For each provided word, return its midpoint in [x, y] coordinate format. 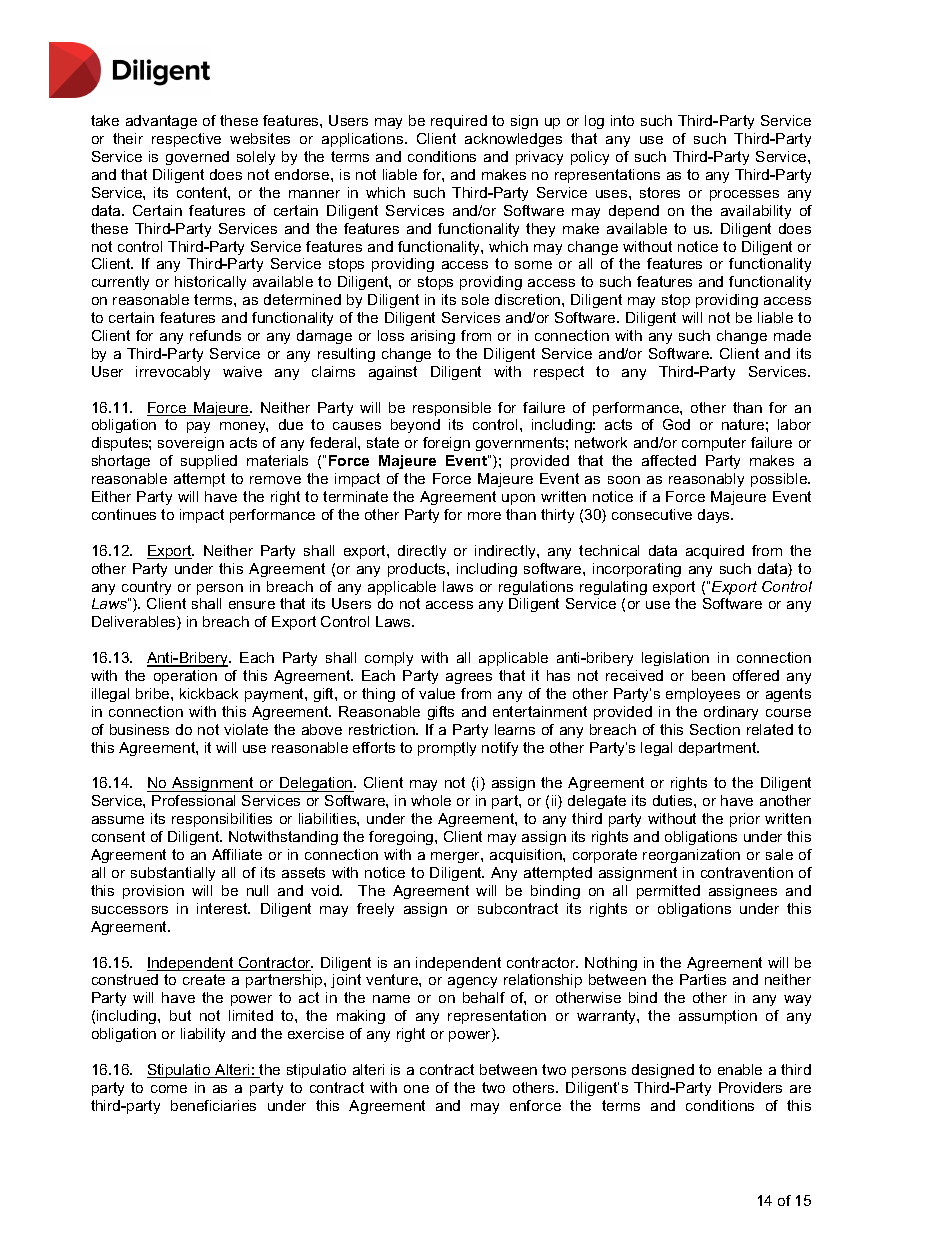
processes [744, 195]
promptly [447, 749]
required [459, 122]
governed [197, 158]
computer [714, 444]
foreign [446, 444]
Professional [193, 800]
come [169, 1089]
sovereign [191, 444]
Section [715, 729]
